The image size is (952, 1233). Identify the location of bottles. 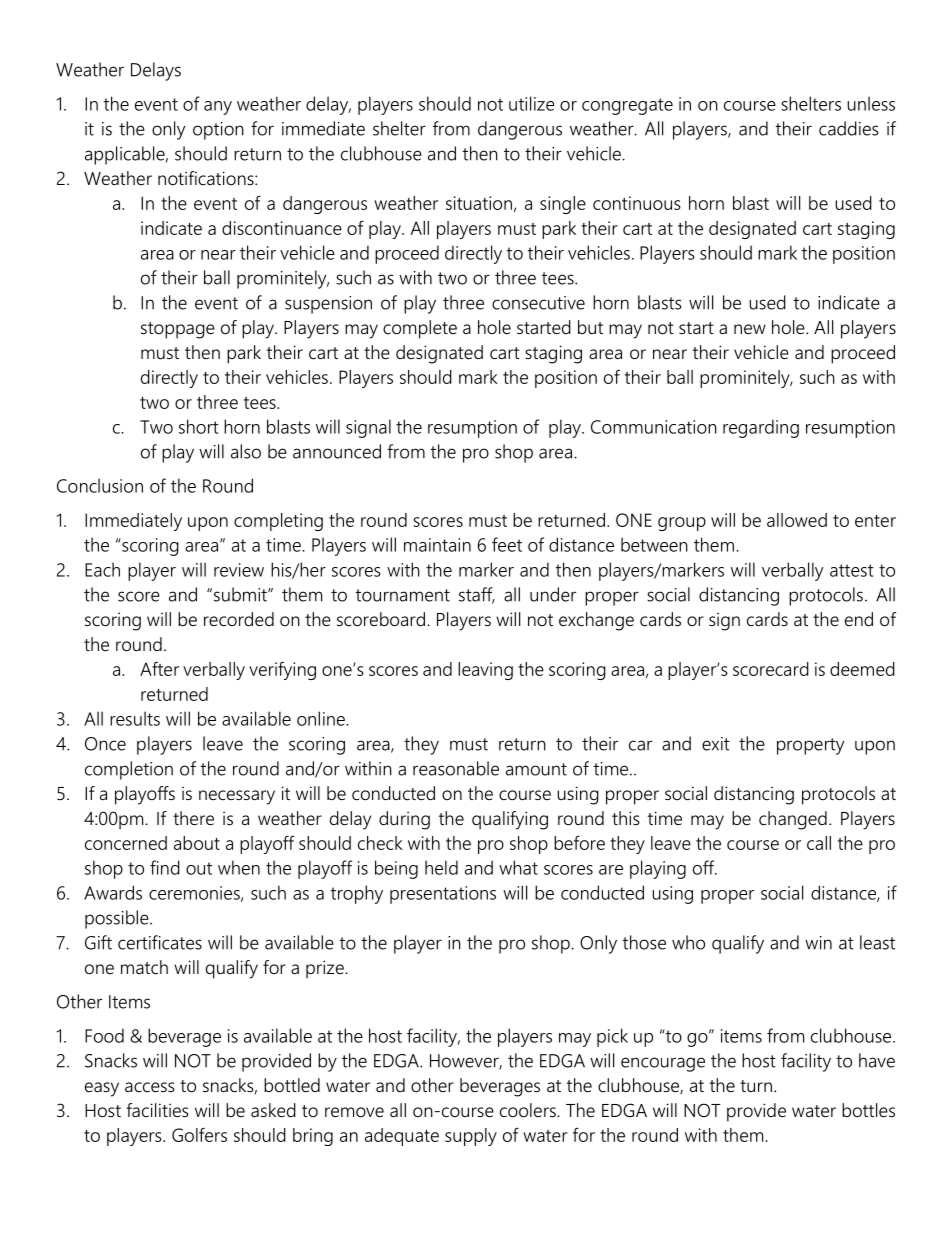
(868, 1110).
